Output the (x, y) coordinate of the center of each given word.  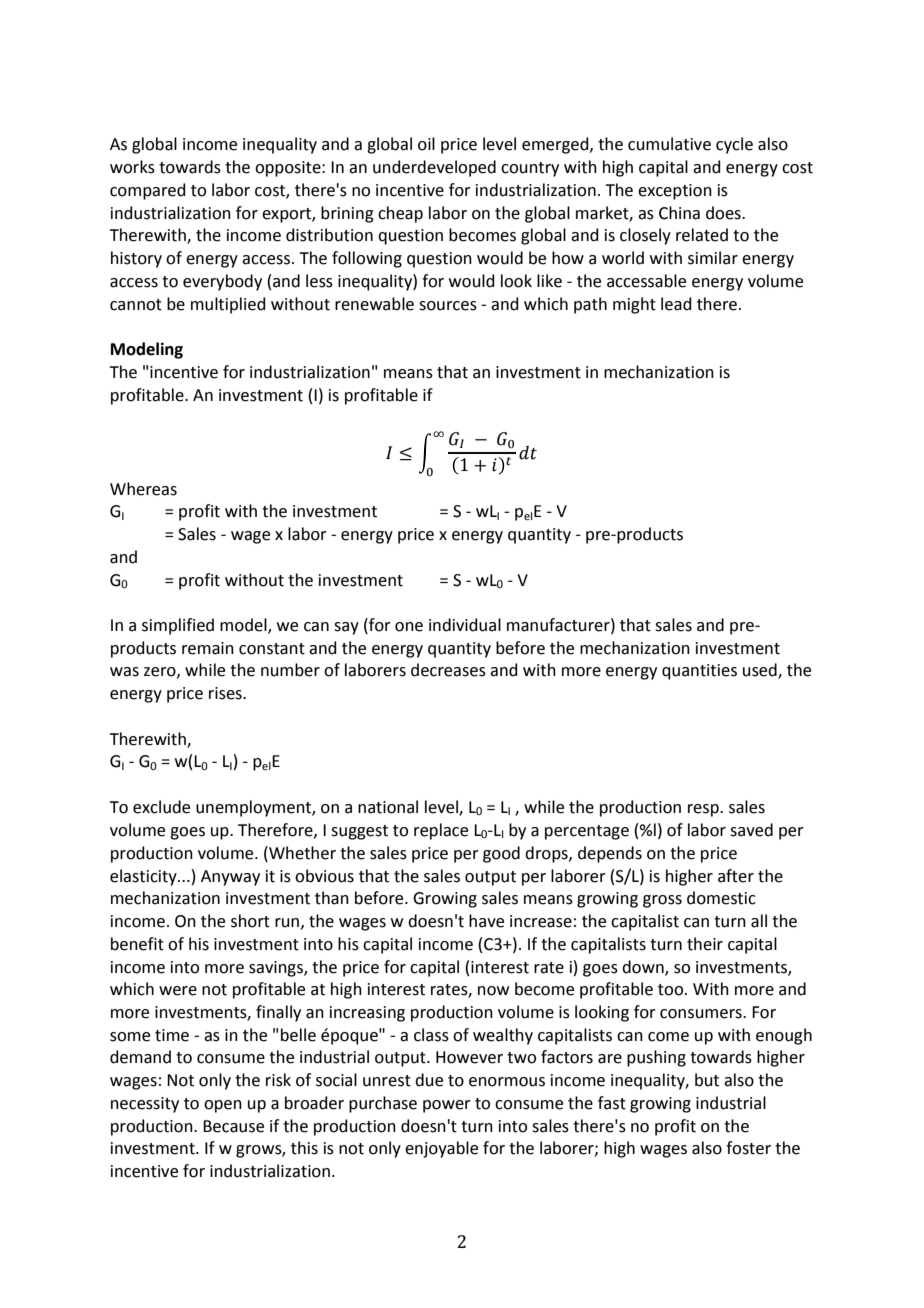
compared (148, 191)
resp (704, 810)
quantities (699, 672)
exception (675, 192)
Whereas (143, 489)
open (223, 1106)
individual (465, 625)
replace (441, 831)
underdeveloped (434, 168)
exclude (161, 807)
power (447, 1106)
